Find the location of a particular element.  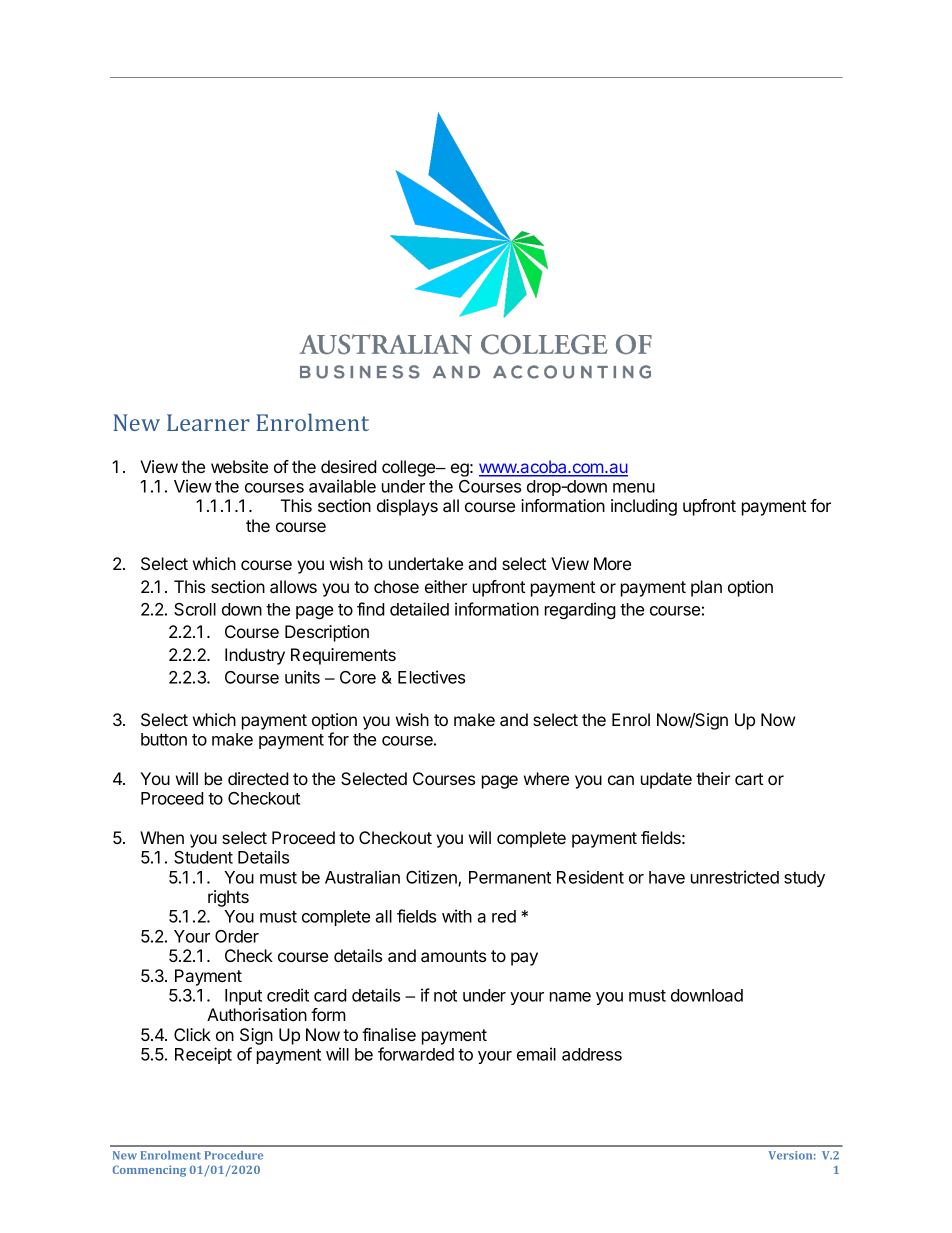

website is located at coordinates (239, 466).
